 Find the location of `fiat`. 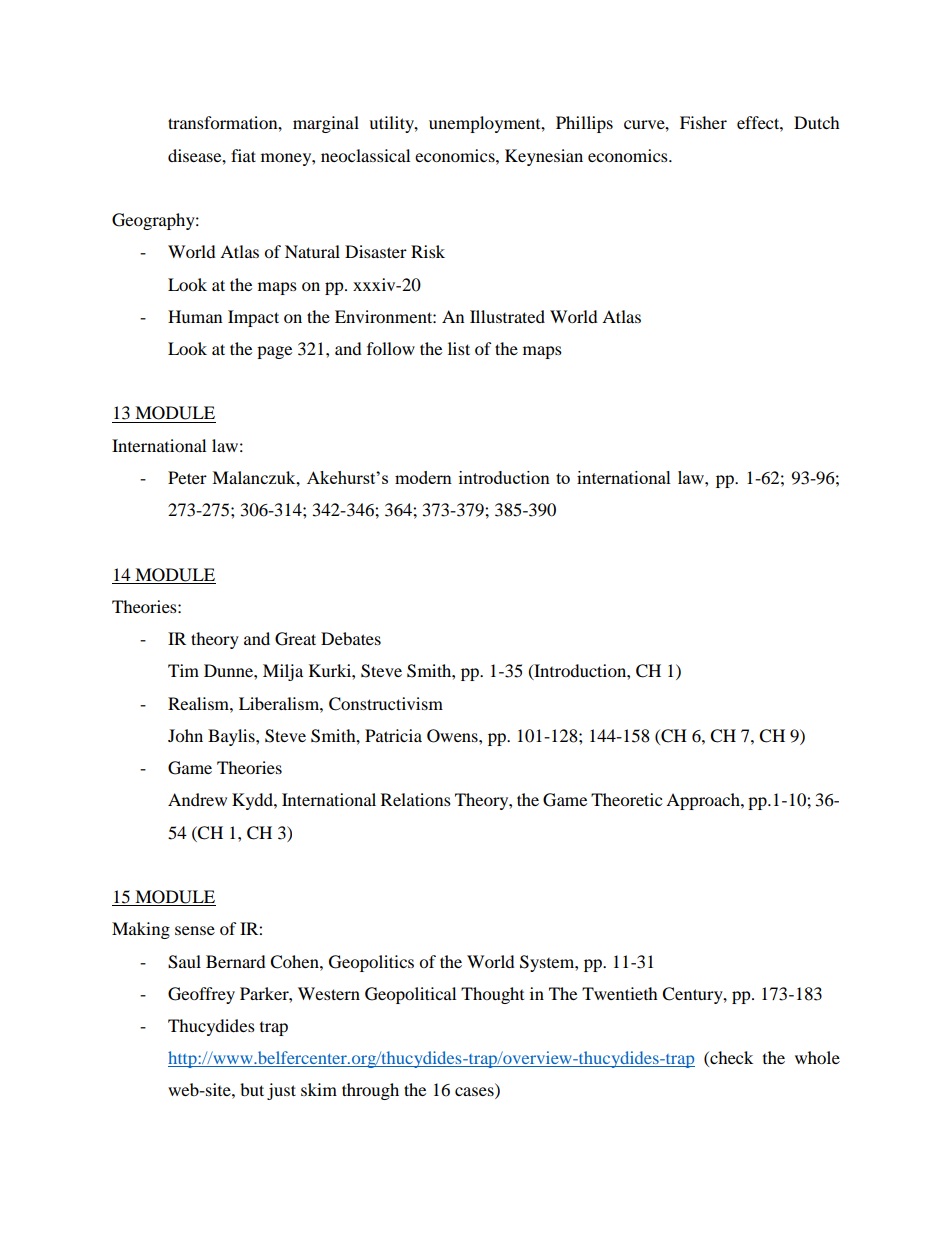

fiat is located at coordinates (243, 155).
